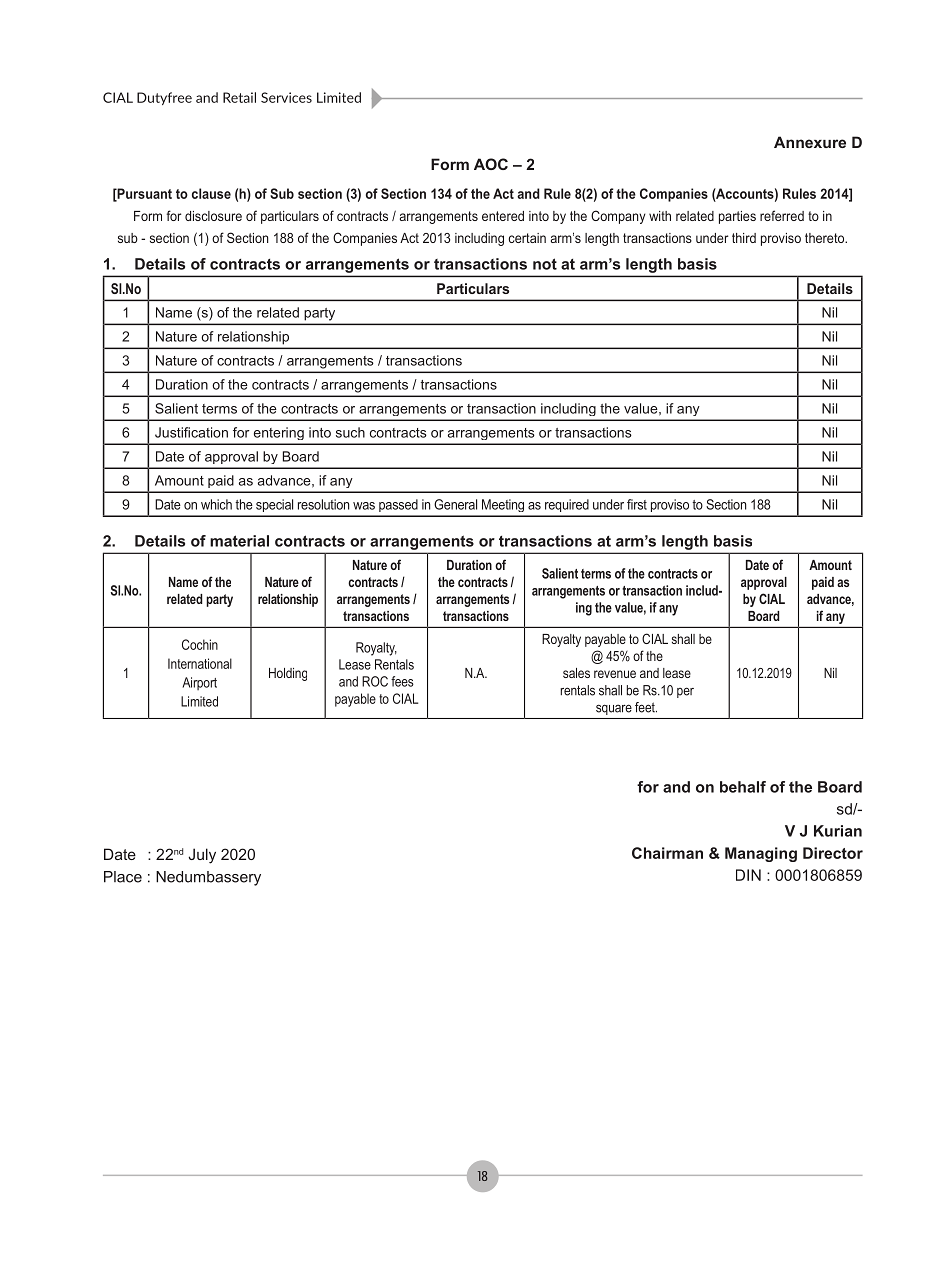 This document has width=952, height=1279. I want to click on per, so click(685, 692).
